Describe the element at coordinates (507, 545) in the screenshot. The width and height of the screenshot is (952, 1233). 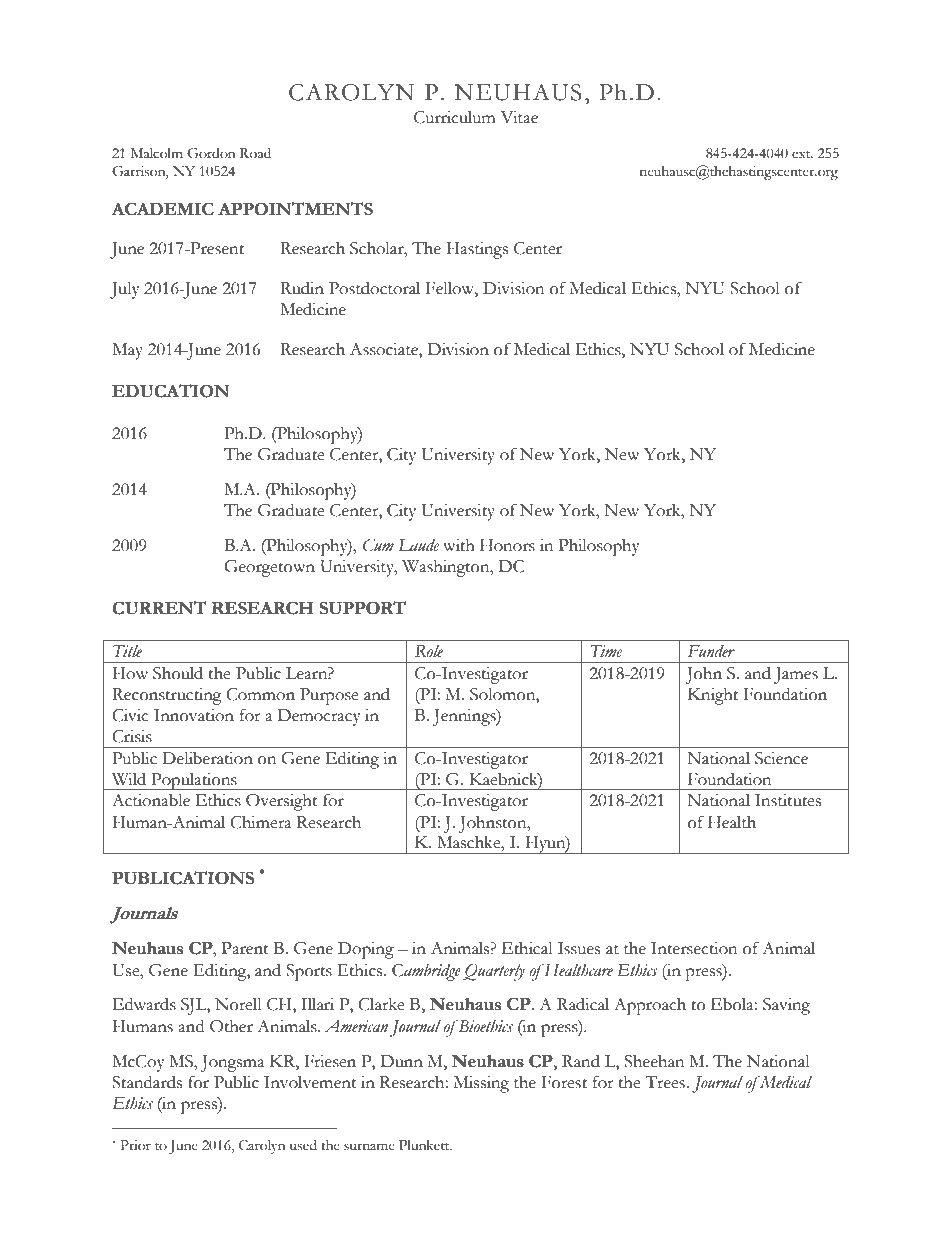
I see `Honors` at that location.
